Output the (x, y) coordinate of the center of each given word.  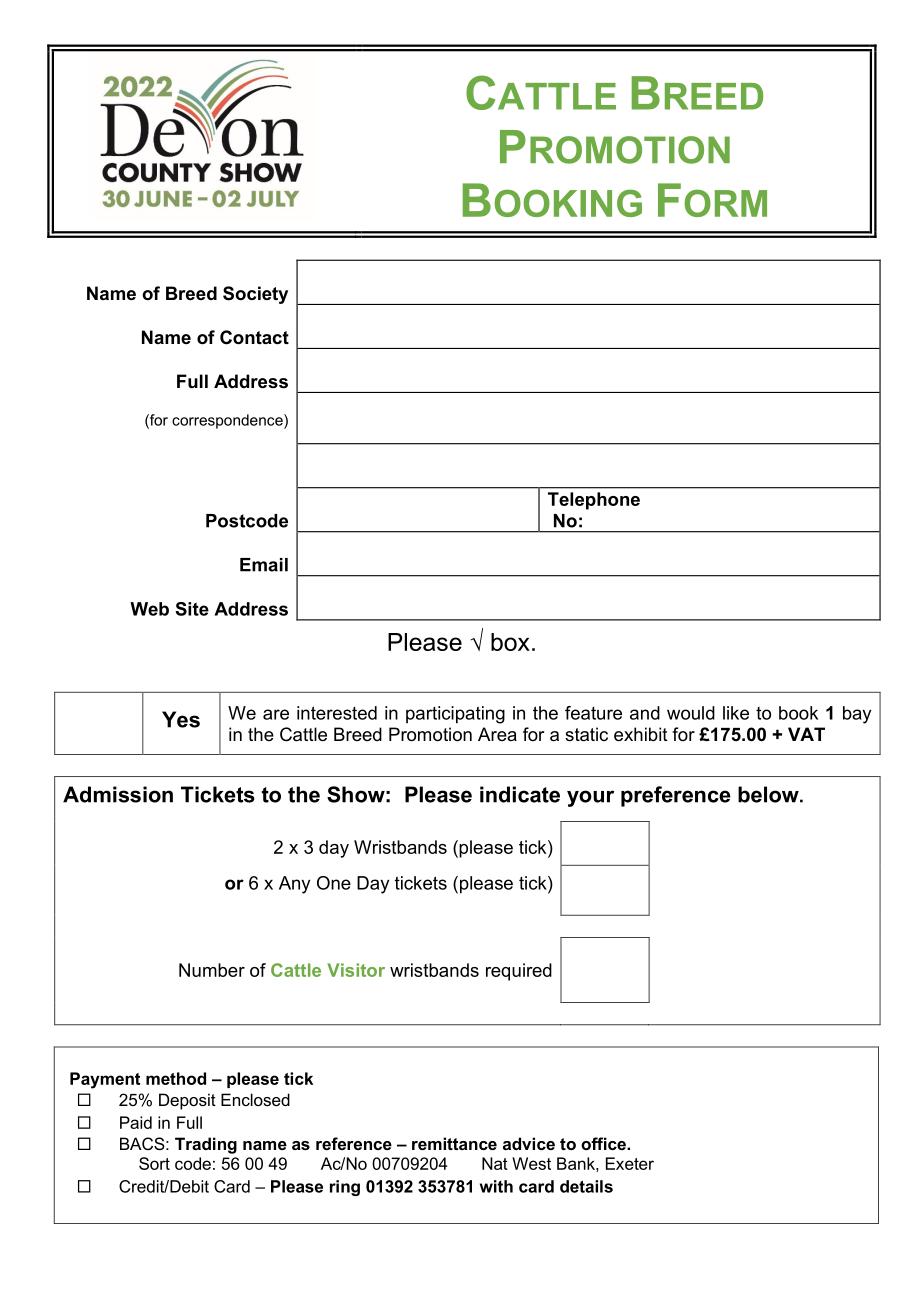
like (736, 713)
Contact (254, 337)
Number (212, 970)
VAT (806, 734)
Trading (206, 1145)
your (590, 798)
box (510, 642)
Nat (495, 1163)
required (519, 972)
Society (255, 295)
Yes (181, 719)
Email (264, 565)
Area (497, 734)
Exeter (630, 1163)
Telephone (594, 501)
